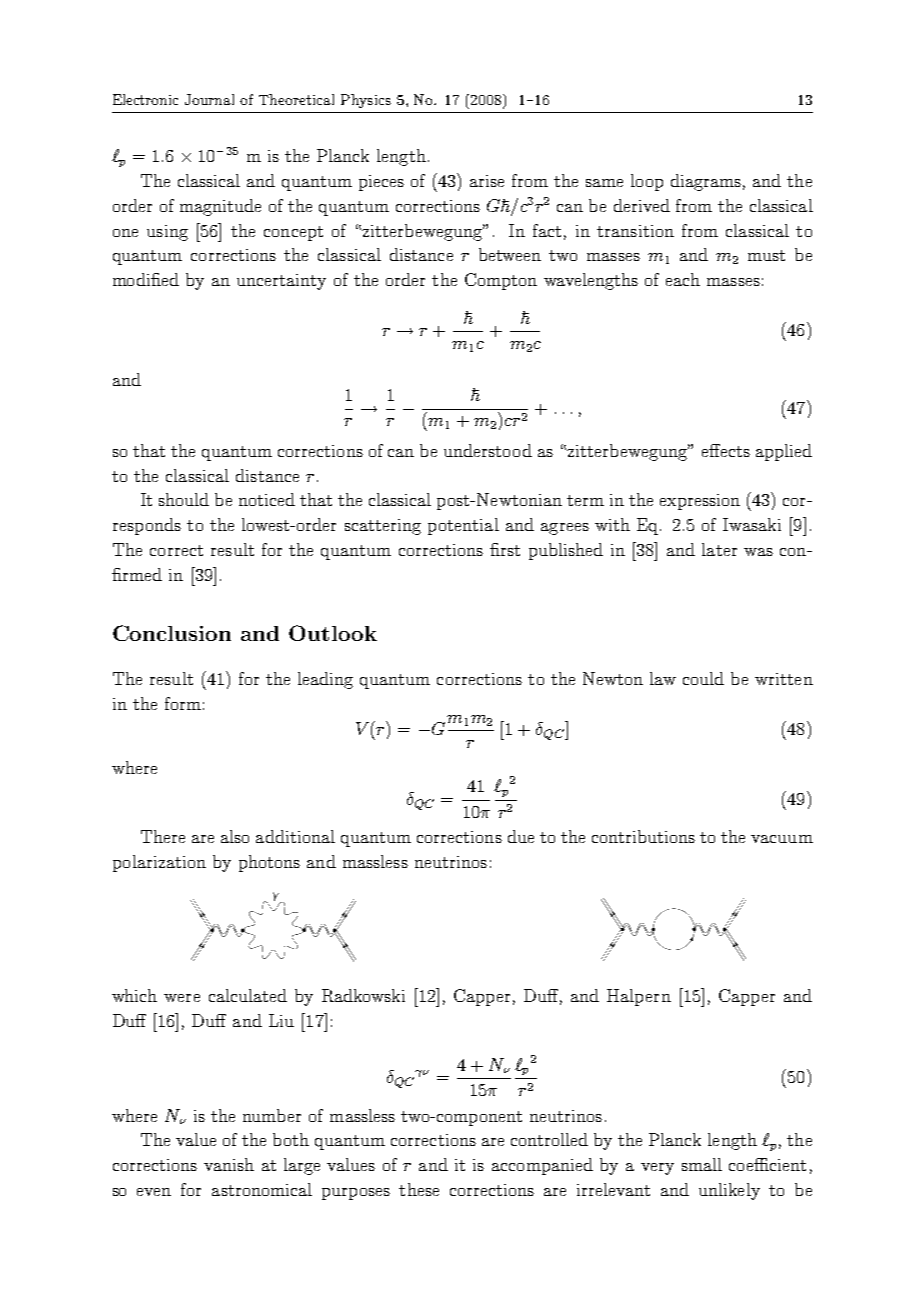 The image size is (924, 1308). What do you see at coordinates (419, 1189) in the screenshot?
I see `these` at bounding box center [419, 1189].
